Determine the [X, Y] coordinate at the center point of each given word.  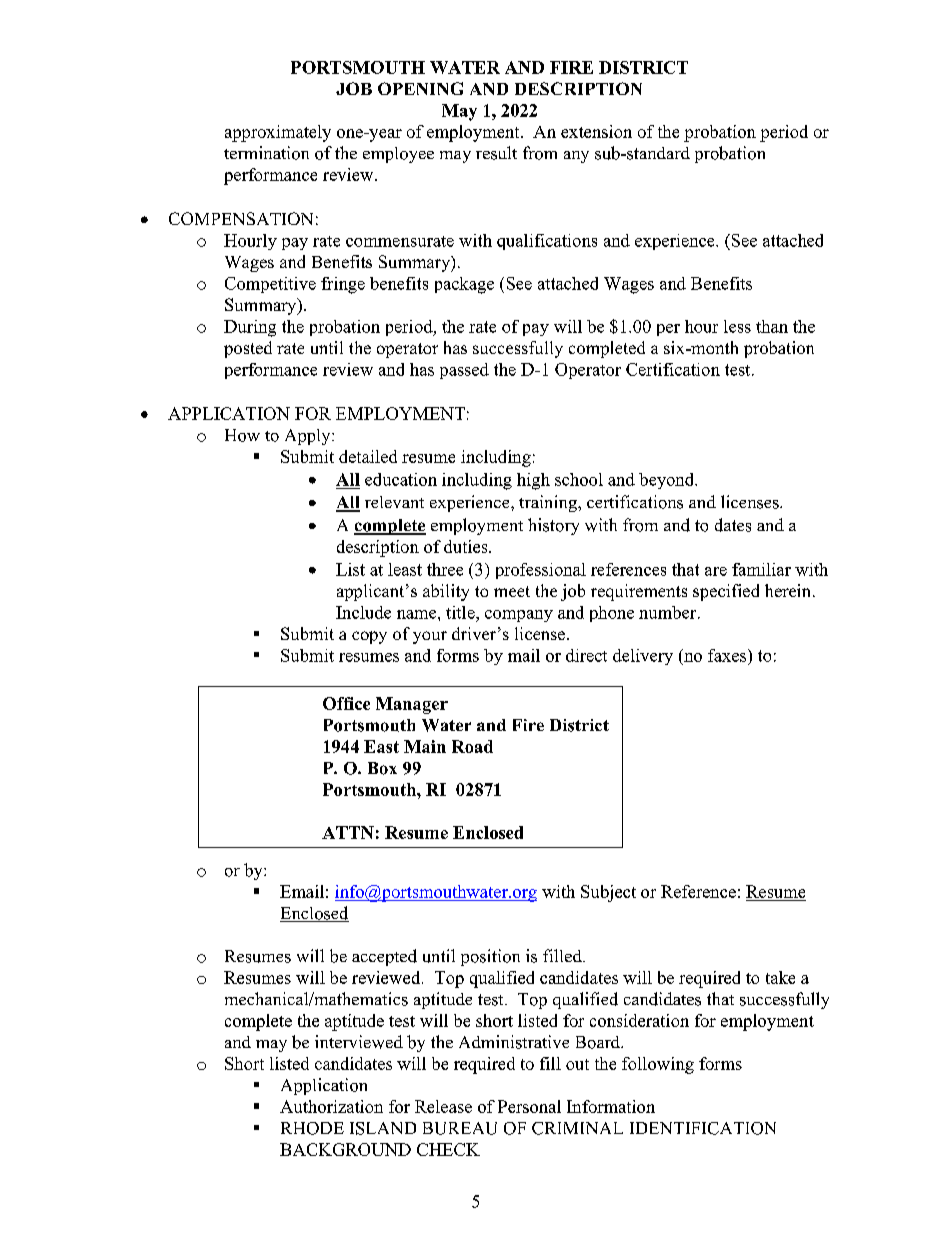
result [496, 153]
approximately [278, 133]
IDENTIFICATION [703, 1128]
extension [596, 131]
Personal [529, 1106]
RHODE [312, 1128]
